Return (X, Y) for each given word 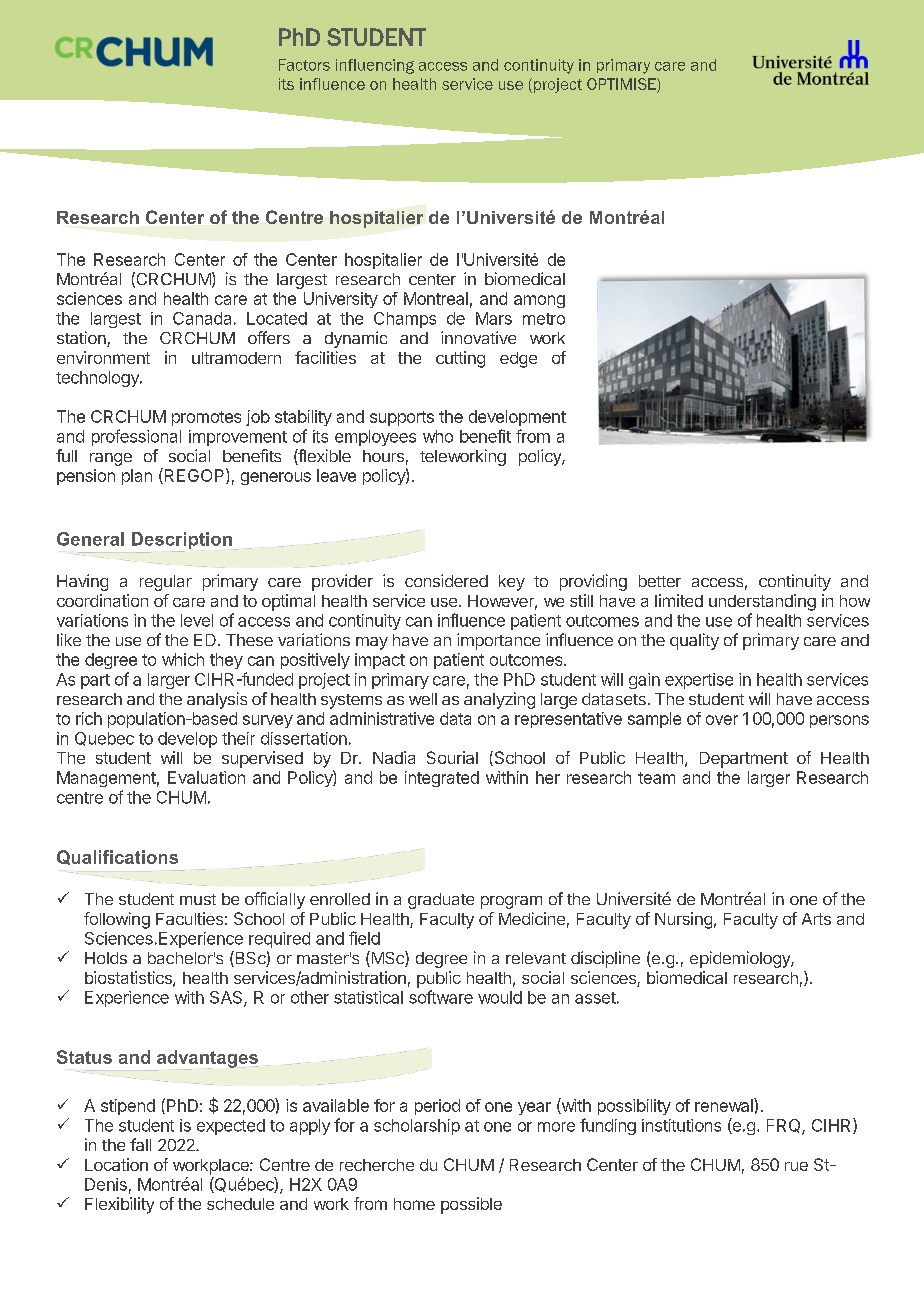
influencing (375, 66)
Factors (304, 65)
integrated (442, 779)
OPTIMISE (622, 85)
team (656, 778)
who (438, 436)
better (660, 581)
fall (140, 1144)
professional (136, 437)
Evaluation (206, 777)
